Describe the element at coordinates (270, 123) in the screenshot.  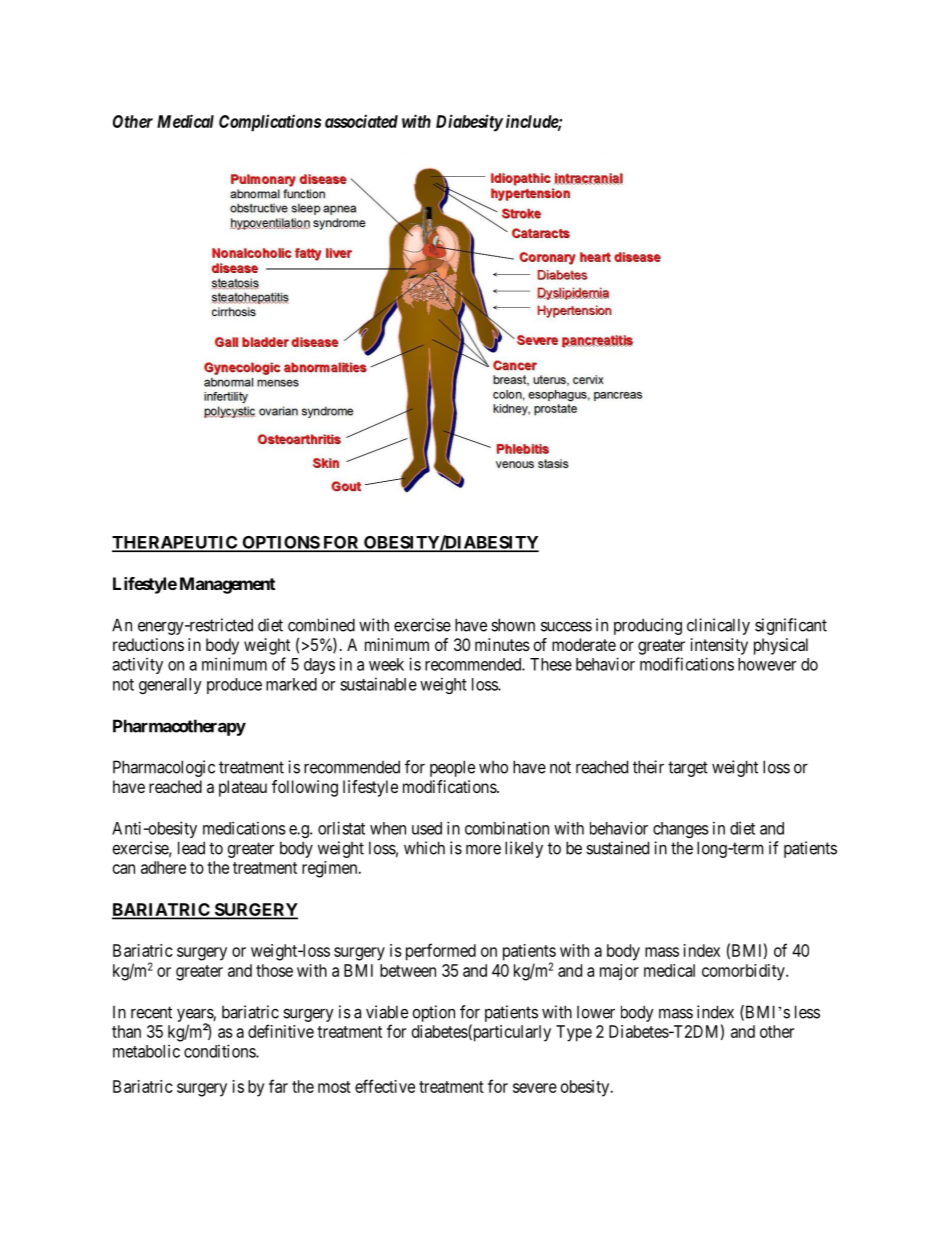
I see `Complications` at that location.
